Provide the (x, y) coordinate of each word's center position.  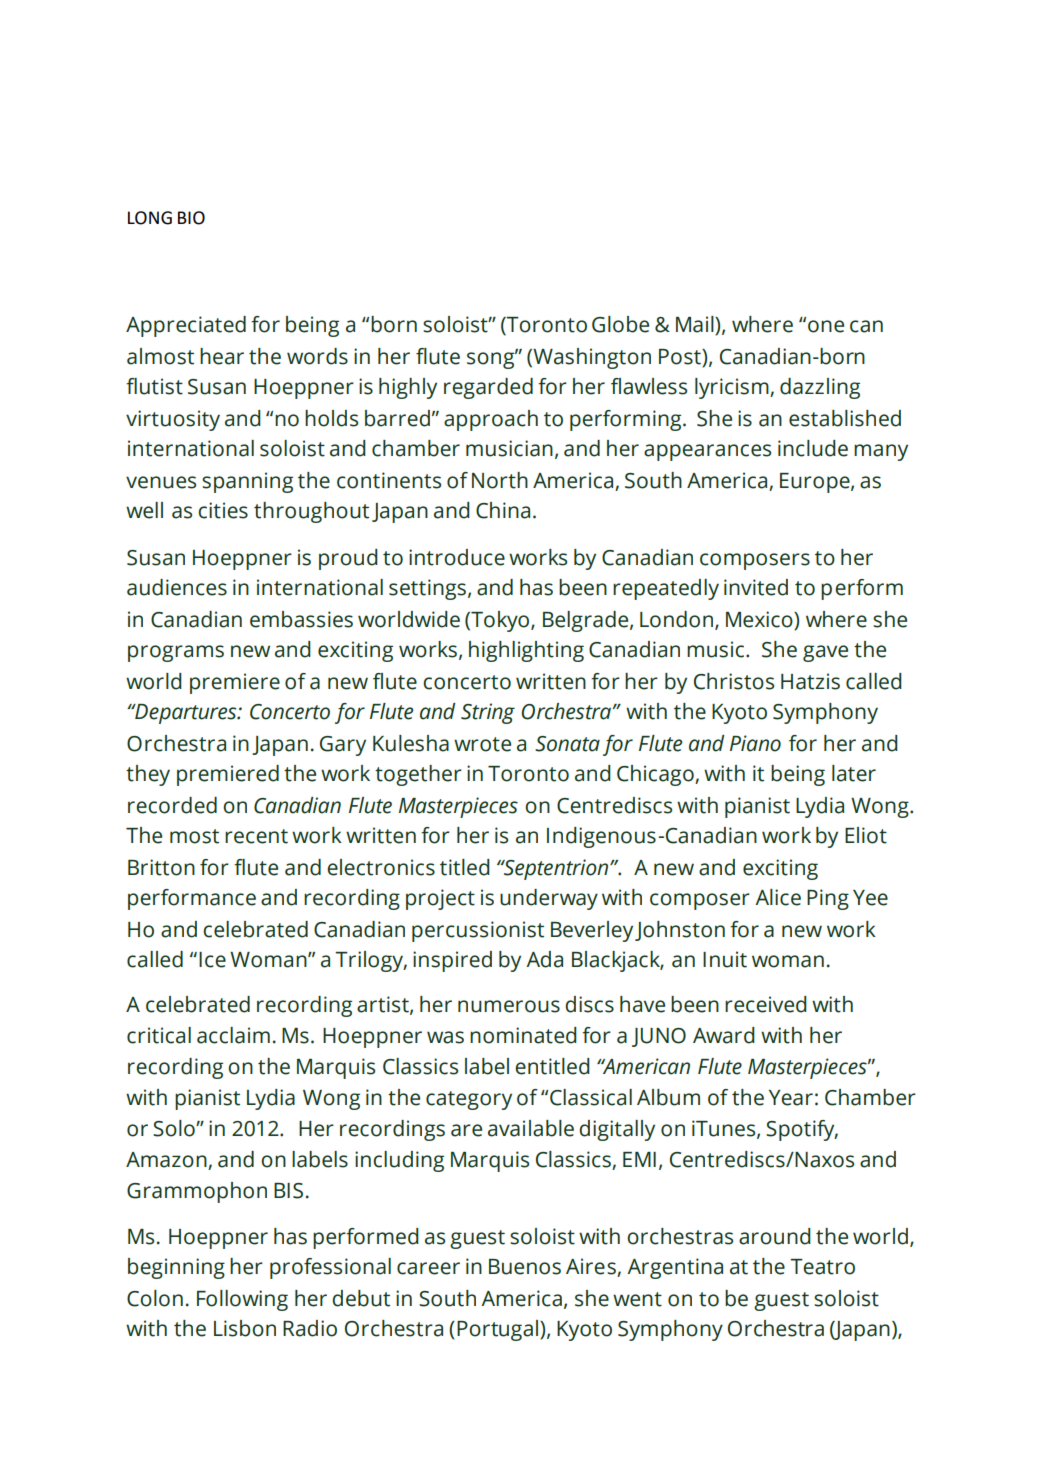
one (826, 326)
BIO (191, 218)
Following (242, 1300)
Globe (620, 324)
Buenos (525, 1267)
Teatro (822, 1267)
